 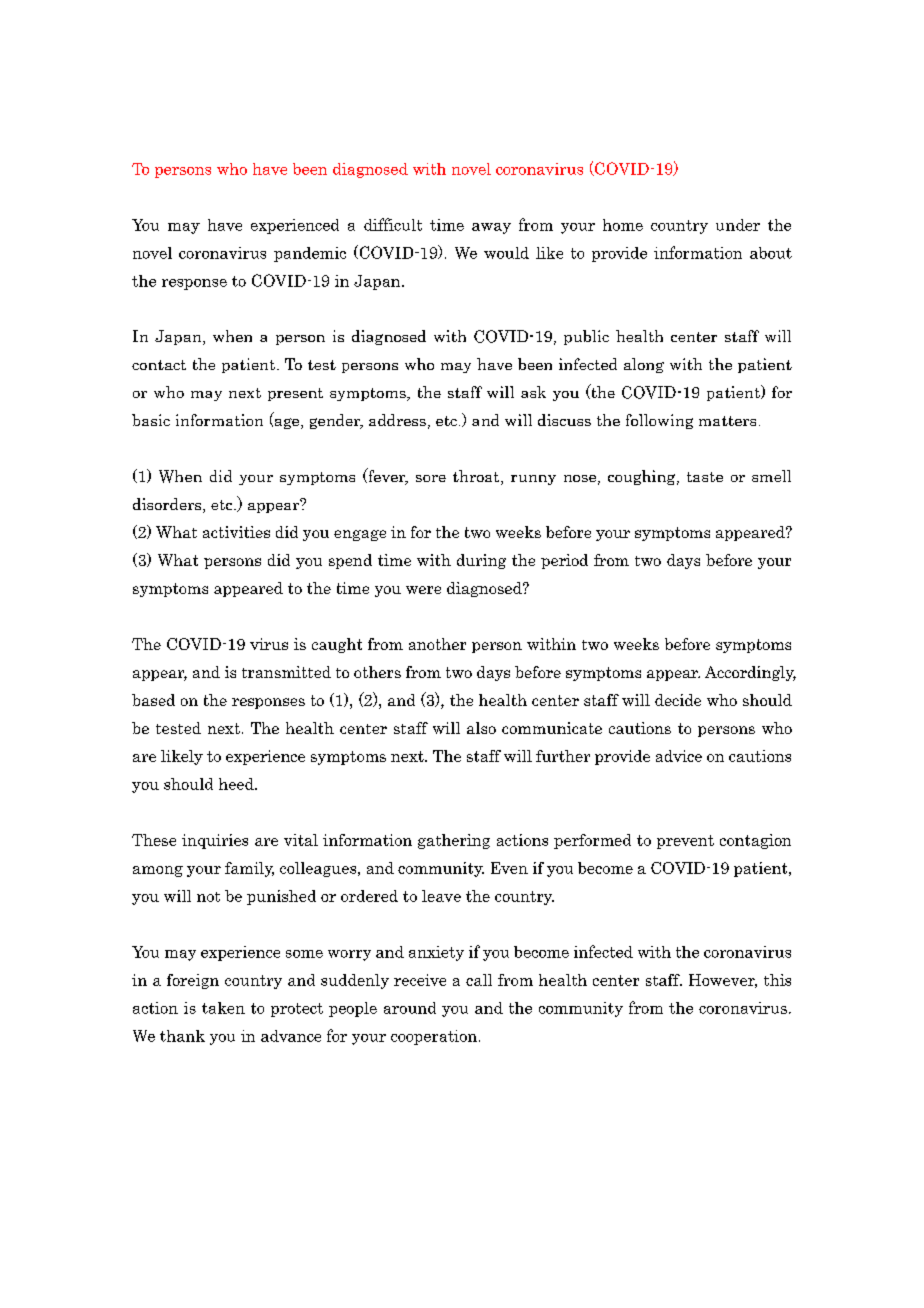 What do you see at coordinates (738, 225) in the image?
I see `under` at bounding box center [738, 225].
